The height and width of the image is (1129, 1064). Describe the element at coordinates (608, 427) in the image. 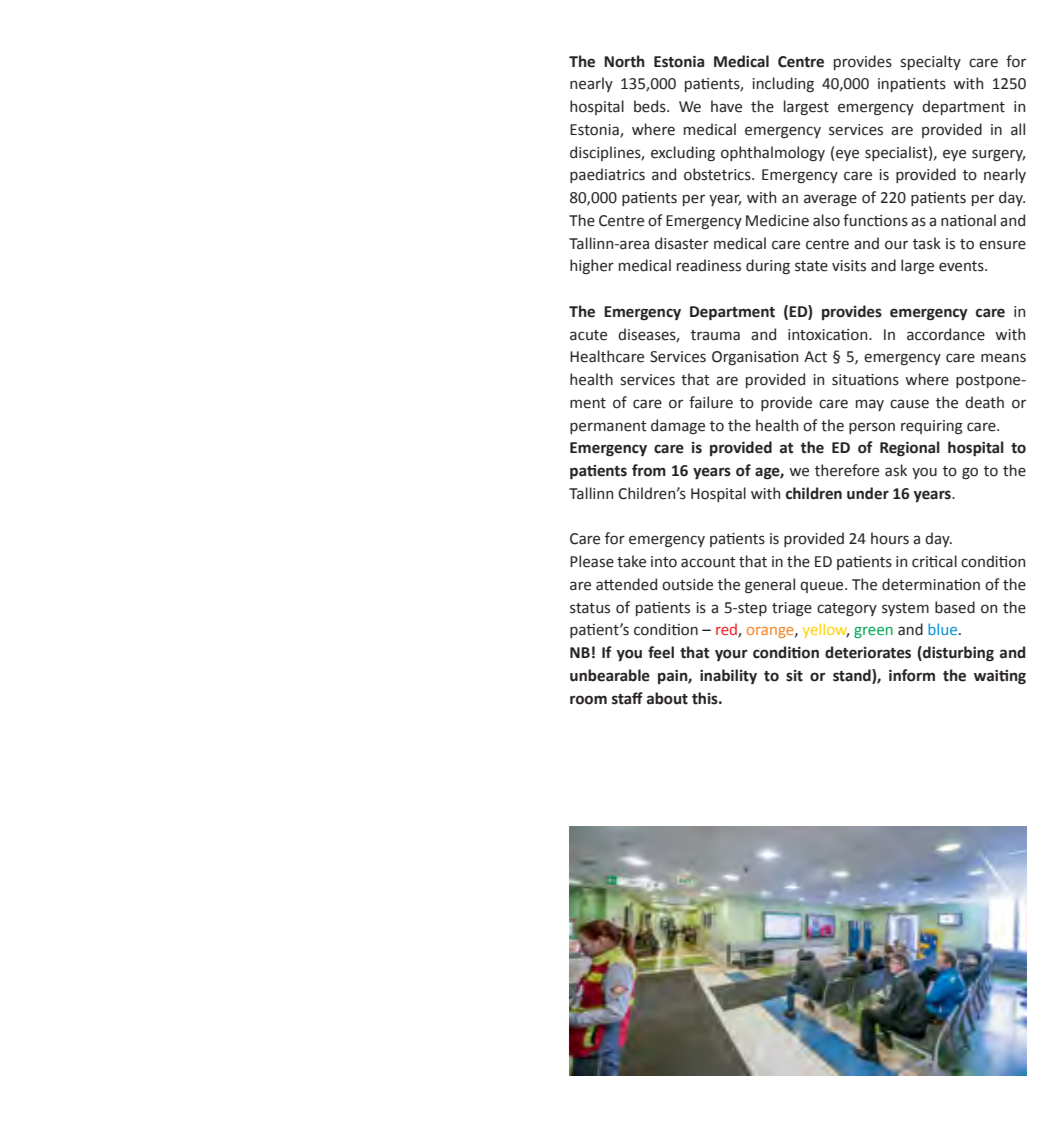

I see `permanent` at that location.
